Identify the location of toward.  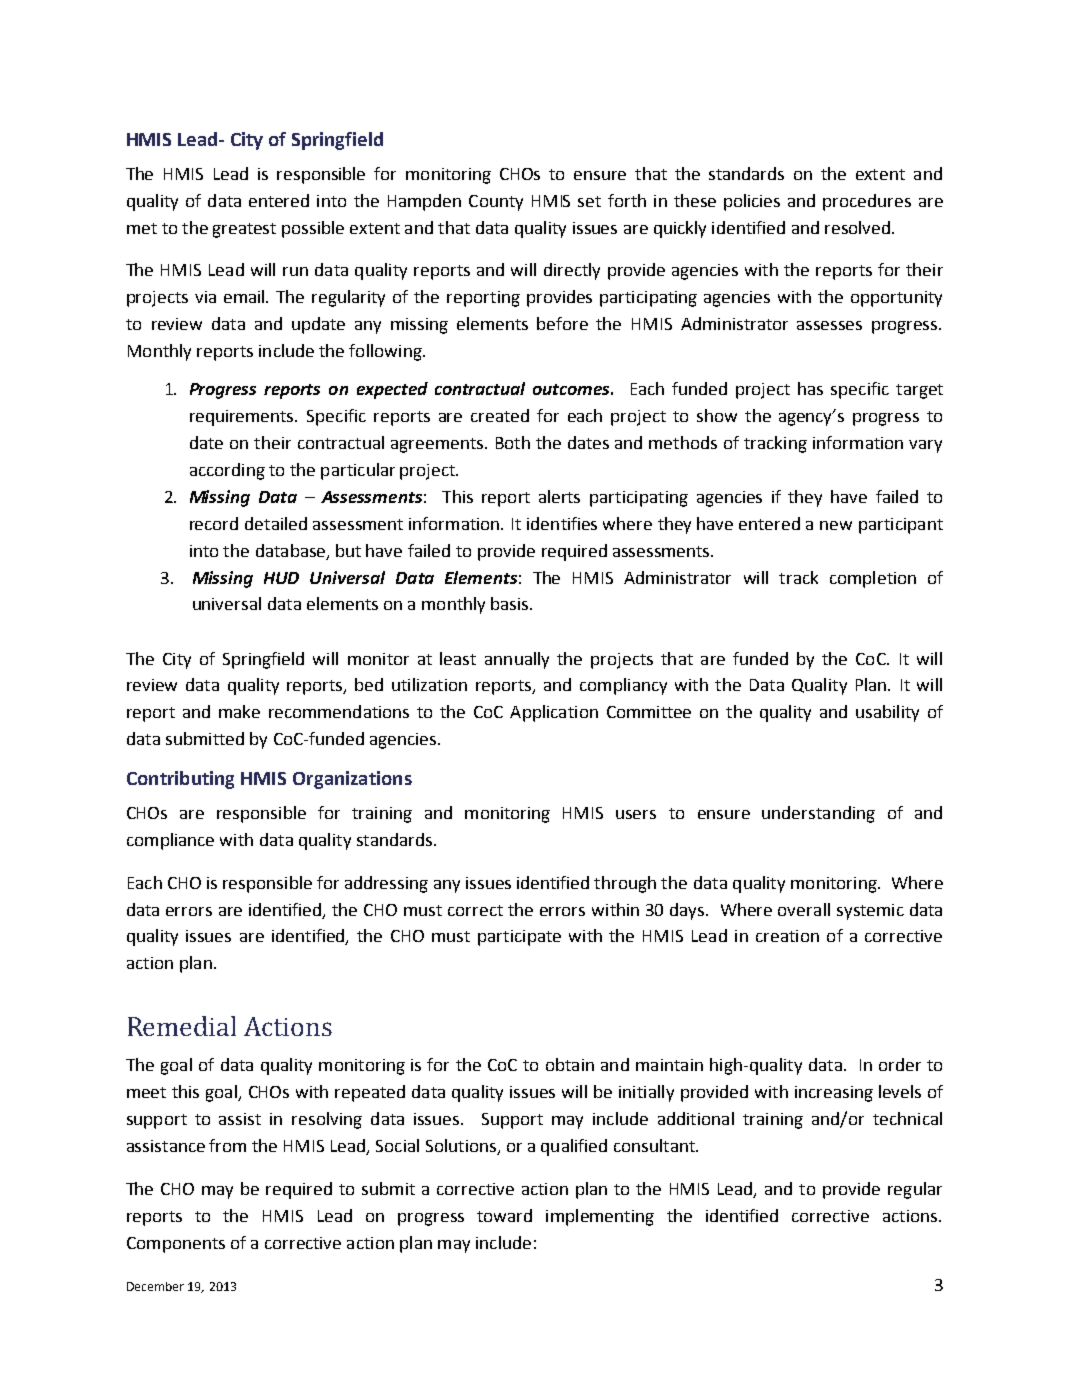
(504, 1215).
